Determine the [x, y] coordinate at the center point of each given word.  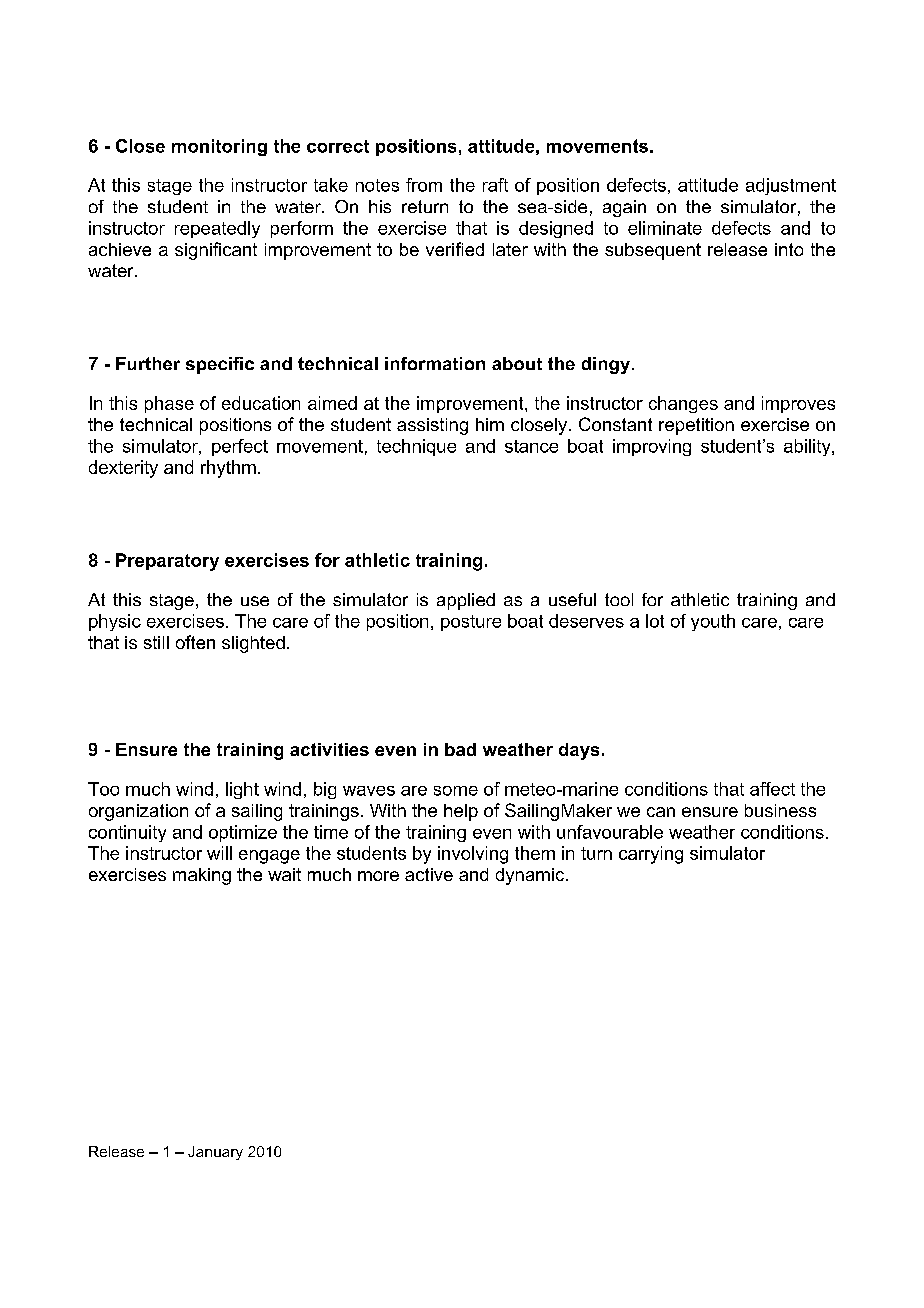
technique [416, 447]
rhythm [228, 469]
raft [495, 185]
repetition [696, 426]
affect [772, 789]
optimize [243, 833]
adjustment [791, 186]
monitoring [219, 147]
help [461, 812]
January [215, 1153]
